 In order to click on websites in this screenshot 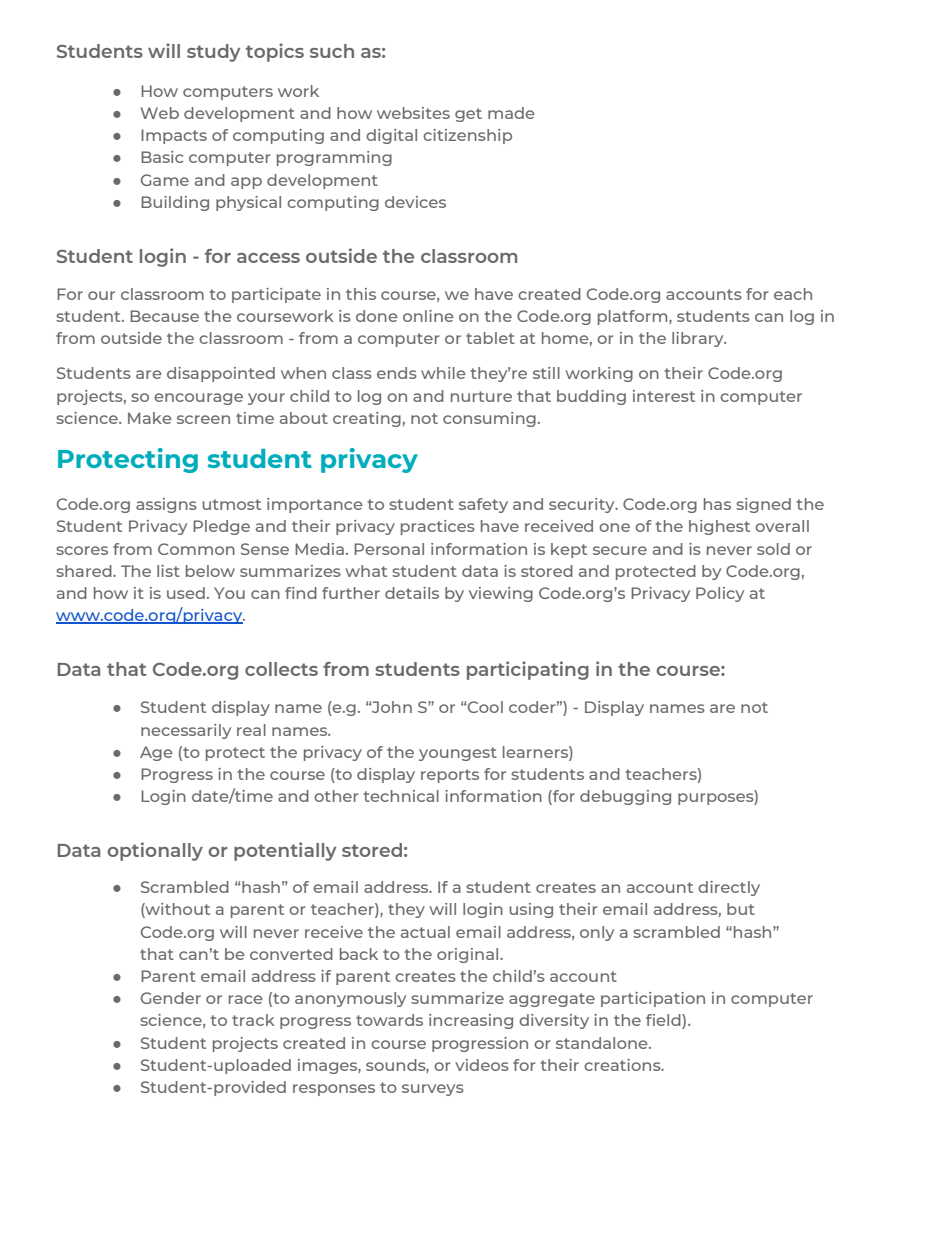, I will do `click(413, 113)`.
